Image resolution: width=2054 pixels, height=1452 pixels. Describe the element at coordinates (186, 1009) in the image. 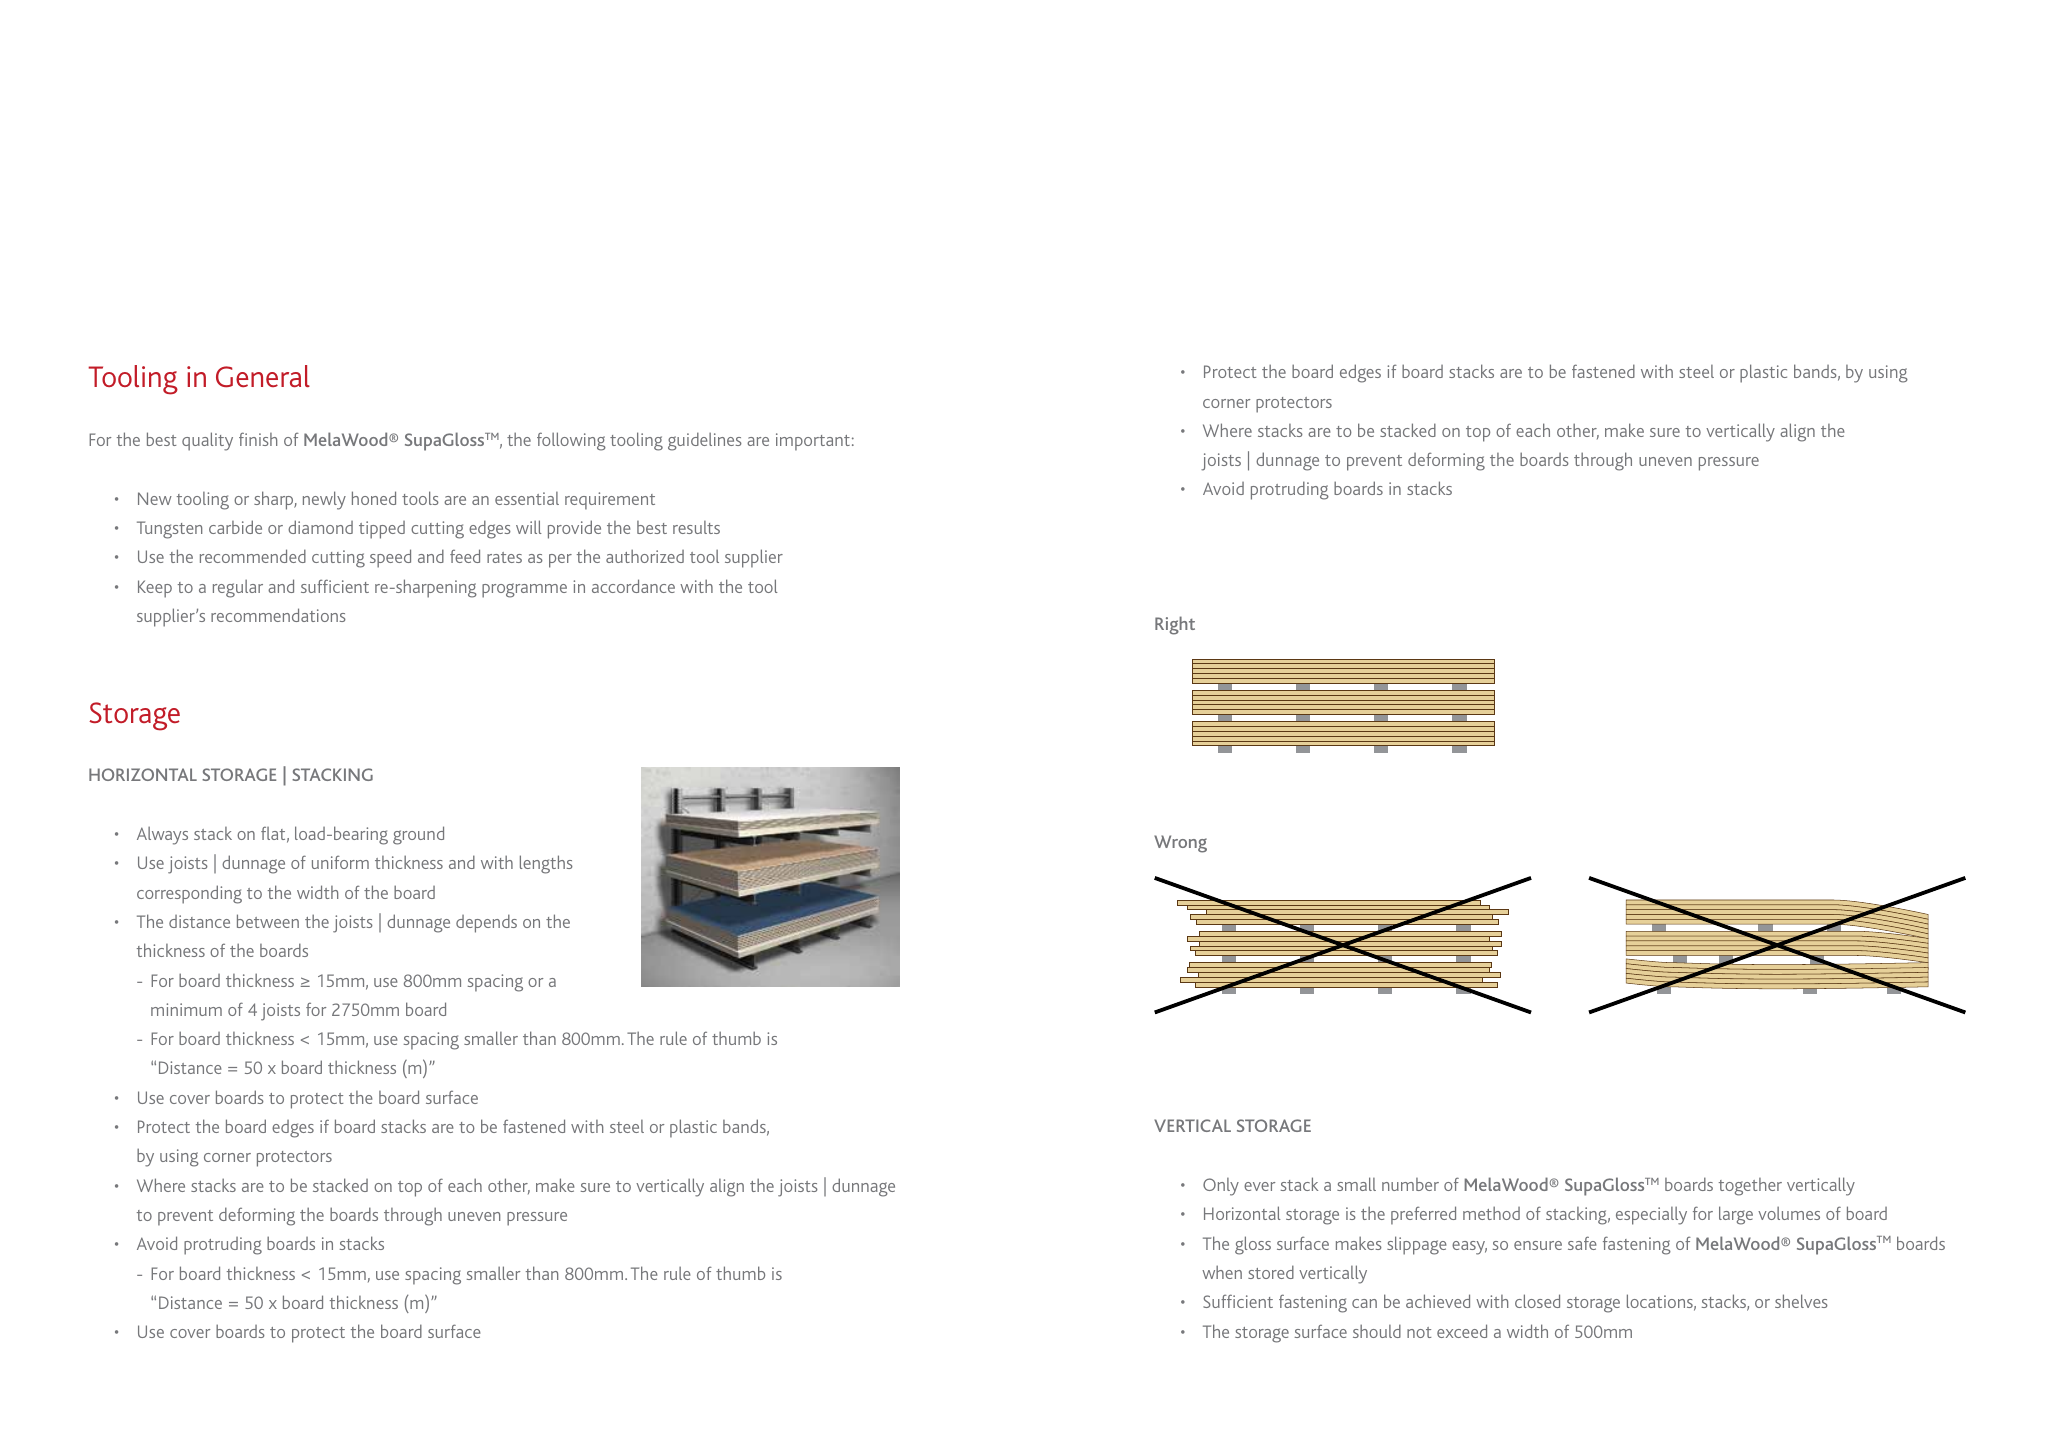

I see `minimum` at that location.
